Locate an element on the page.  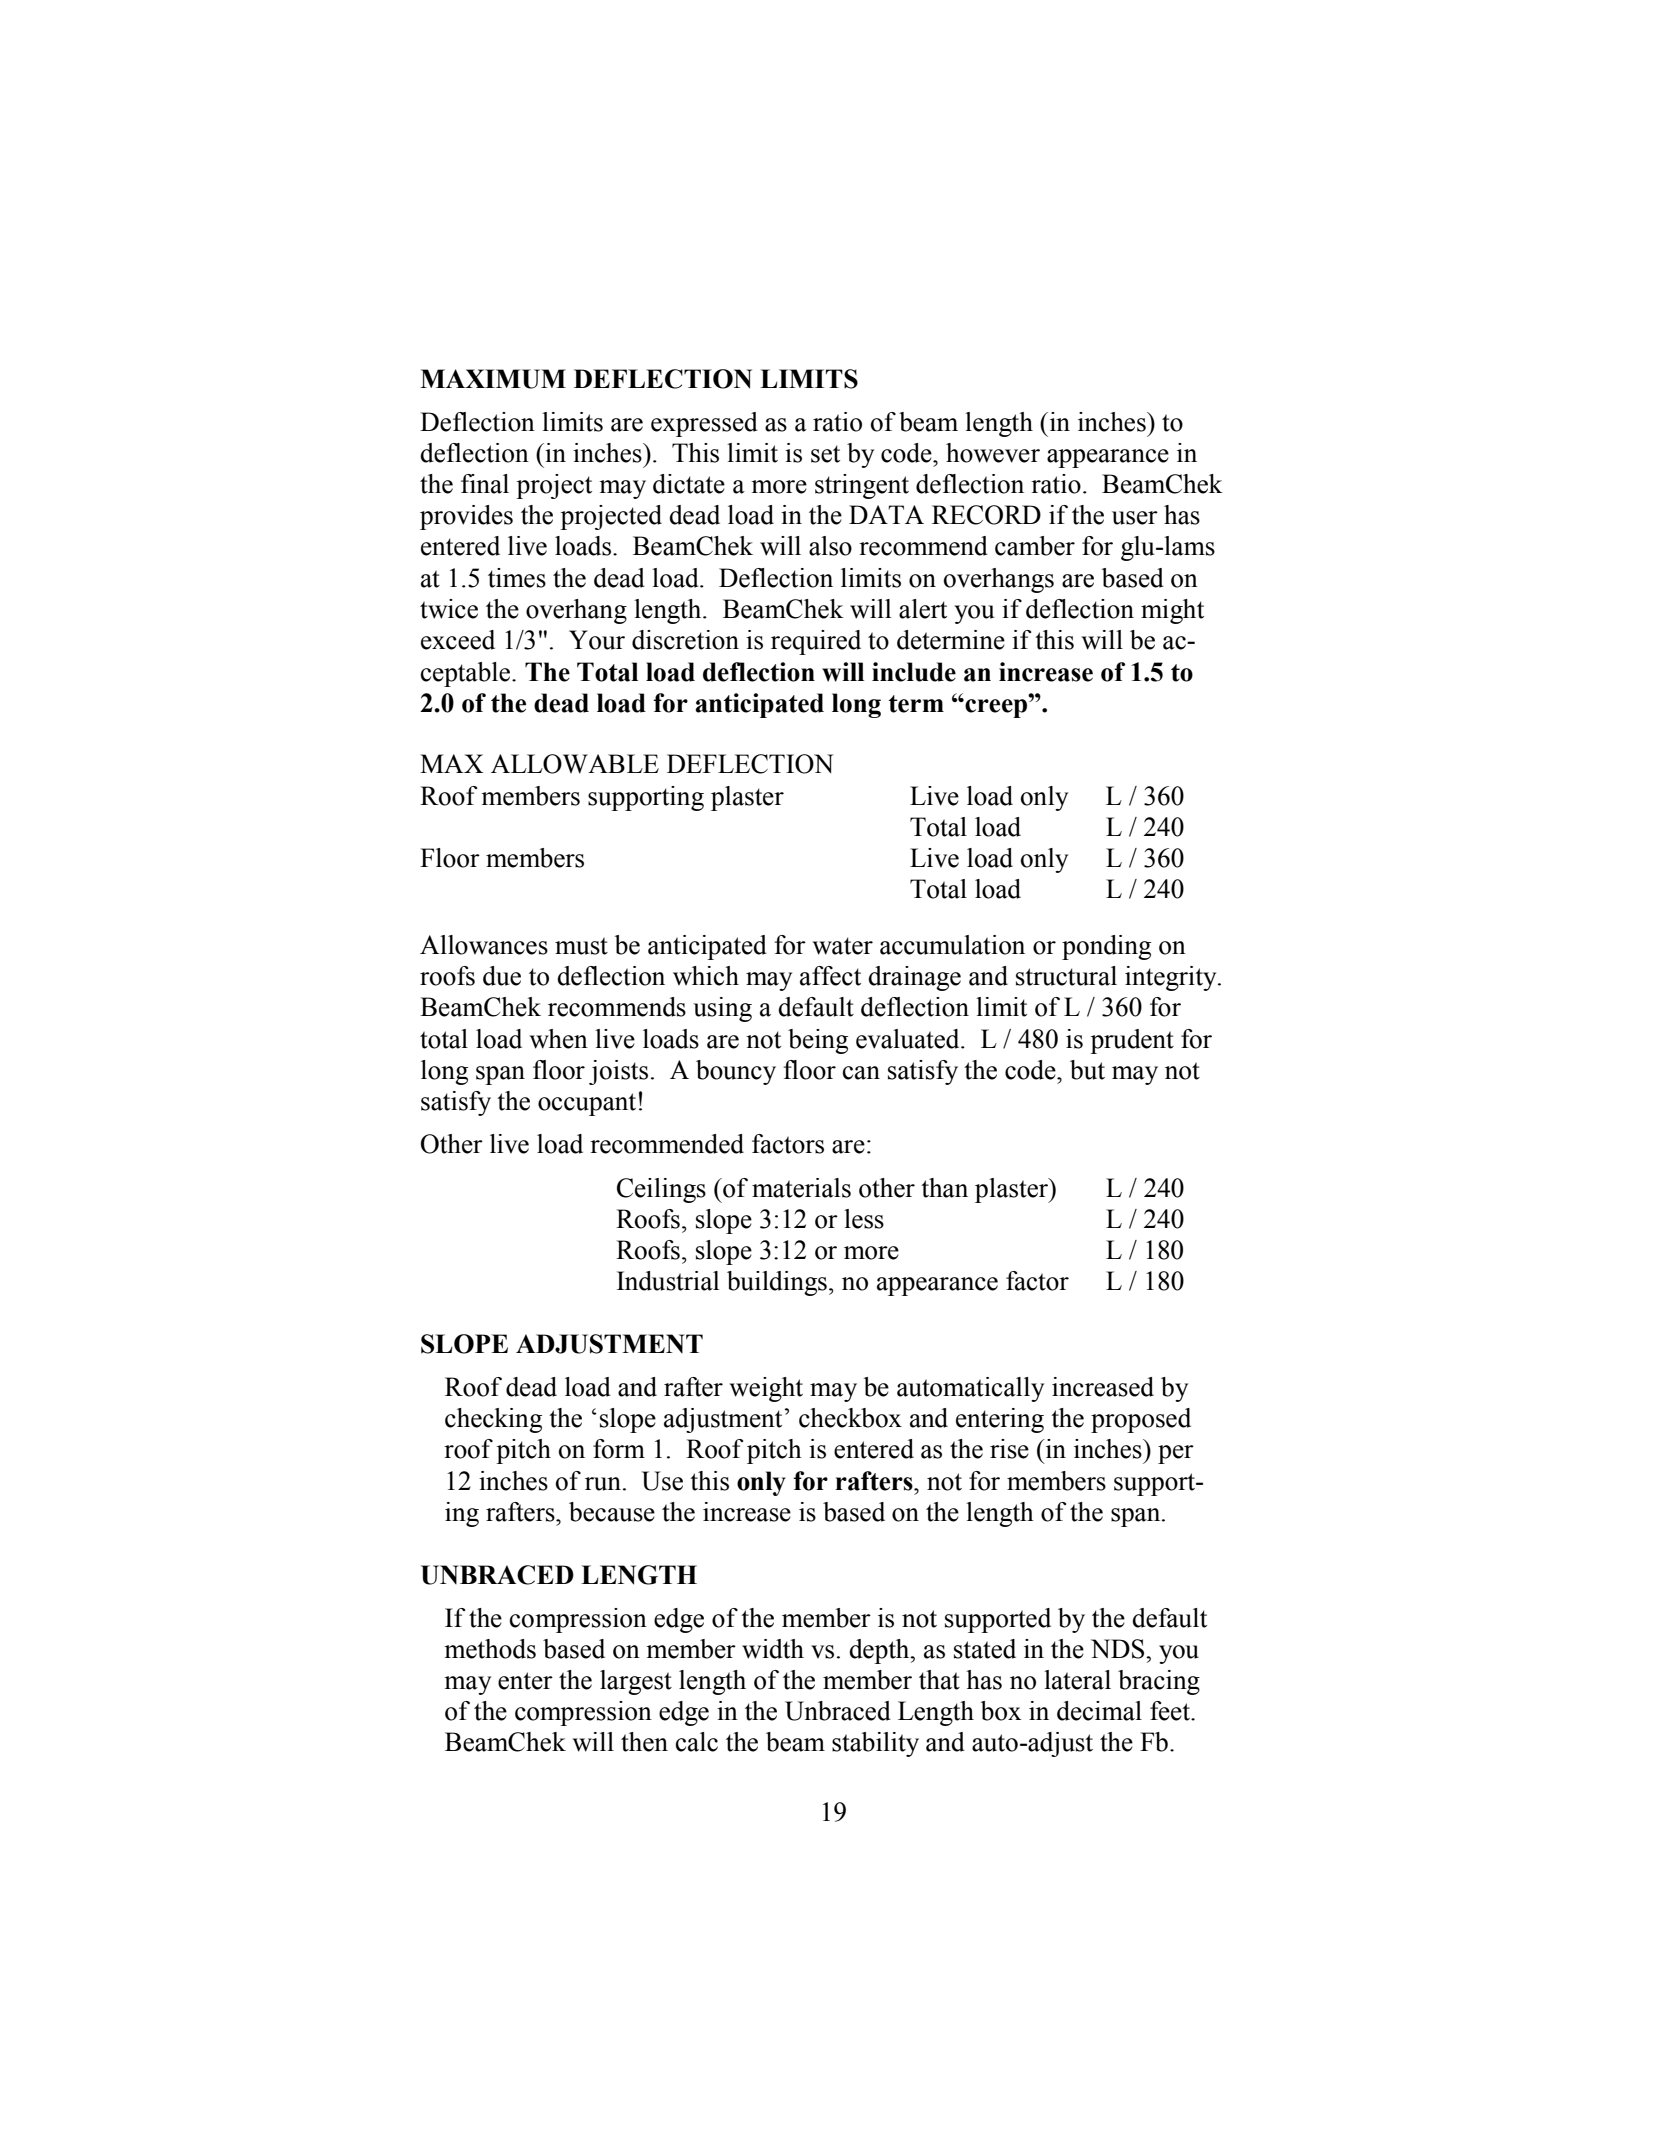
methods is located at coordinates (490, 1649).
